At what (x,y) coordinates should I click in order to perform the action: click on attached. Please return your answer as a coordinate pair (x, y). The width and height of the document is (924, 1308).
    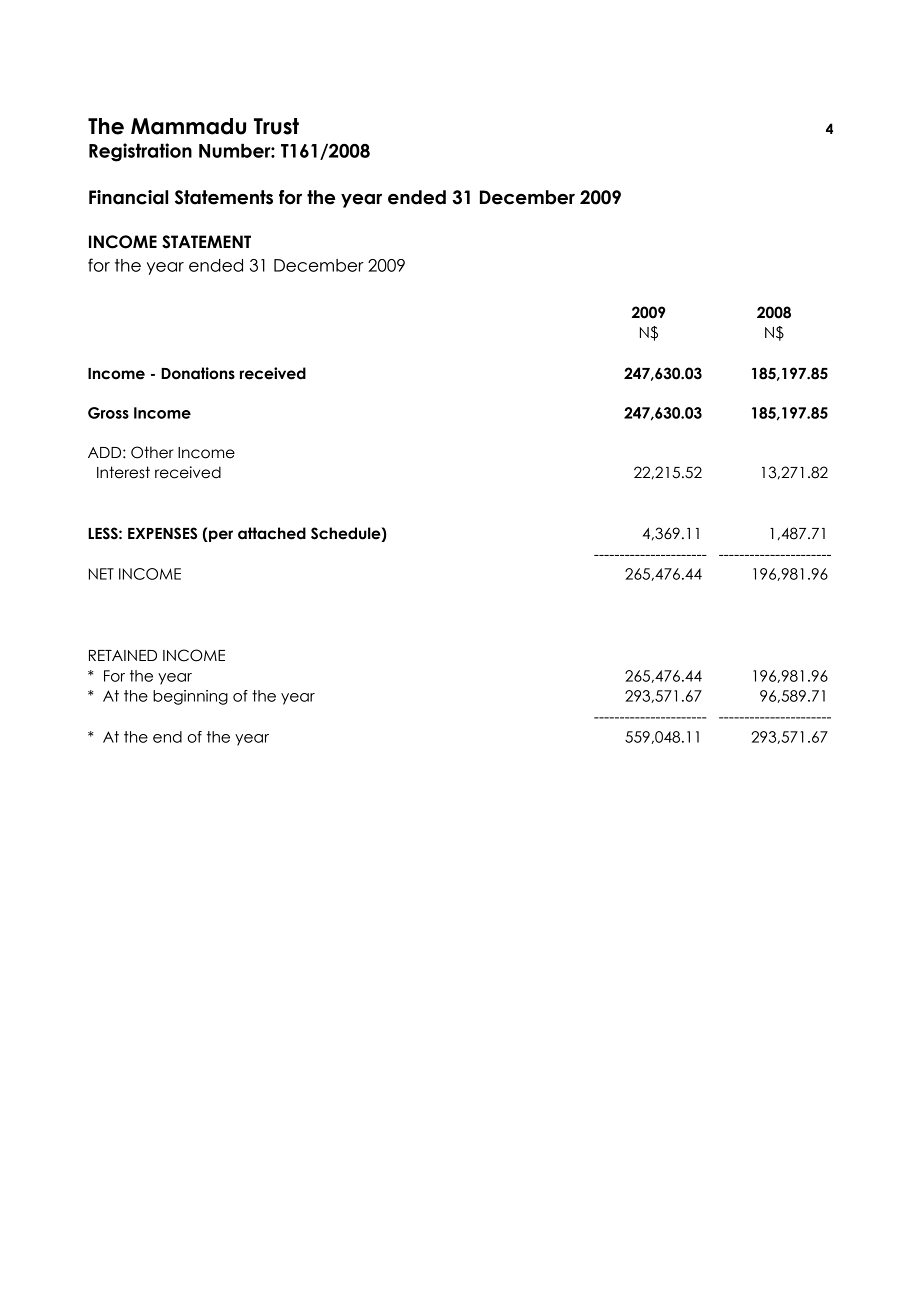
    Looking at the image, I should click on (272, 533).
